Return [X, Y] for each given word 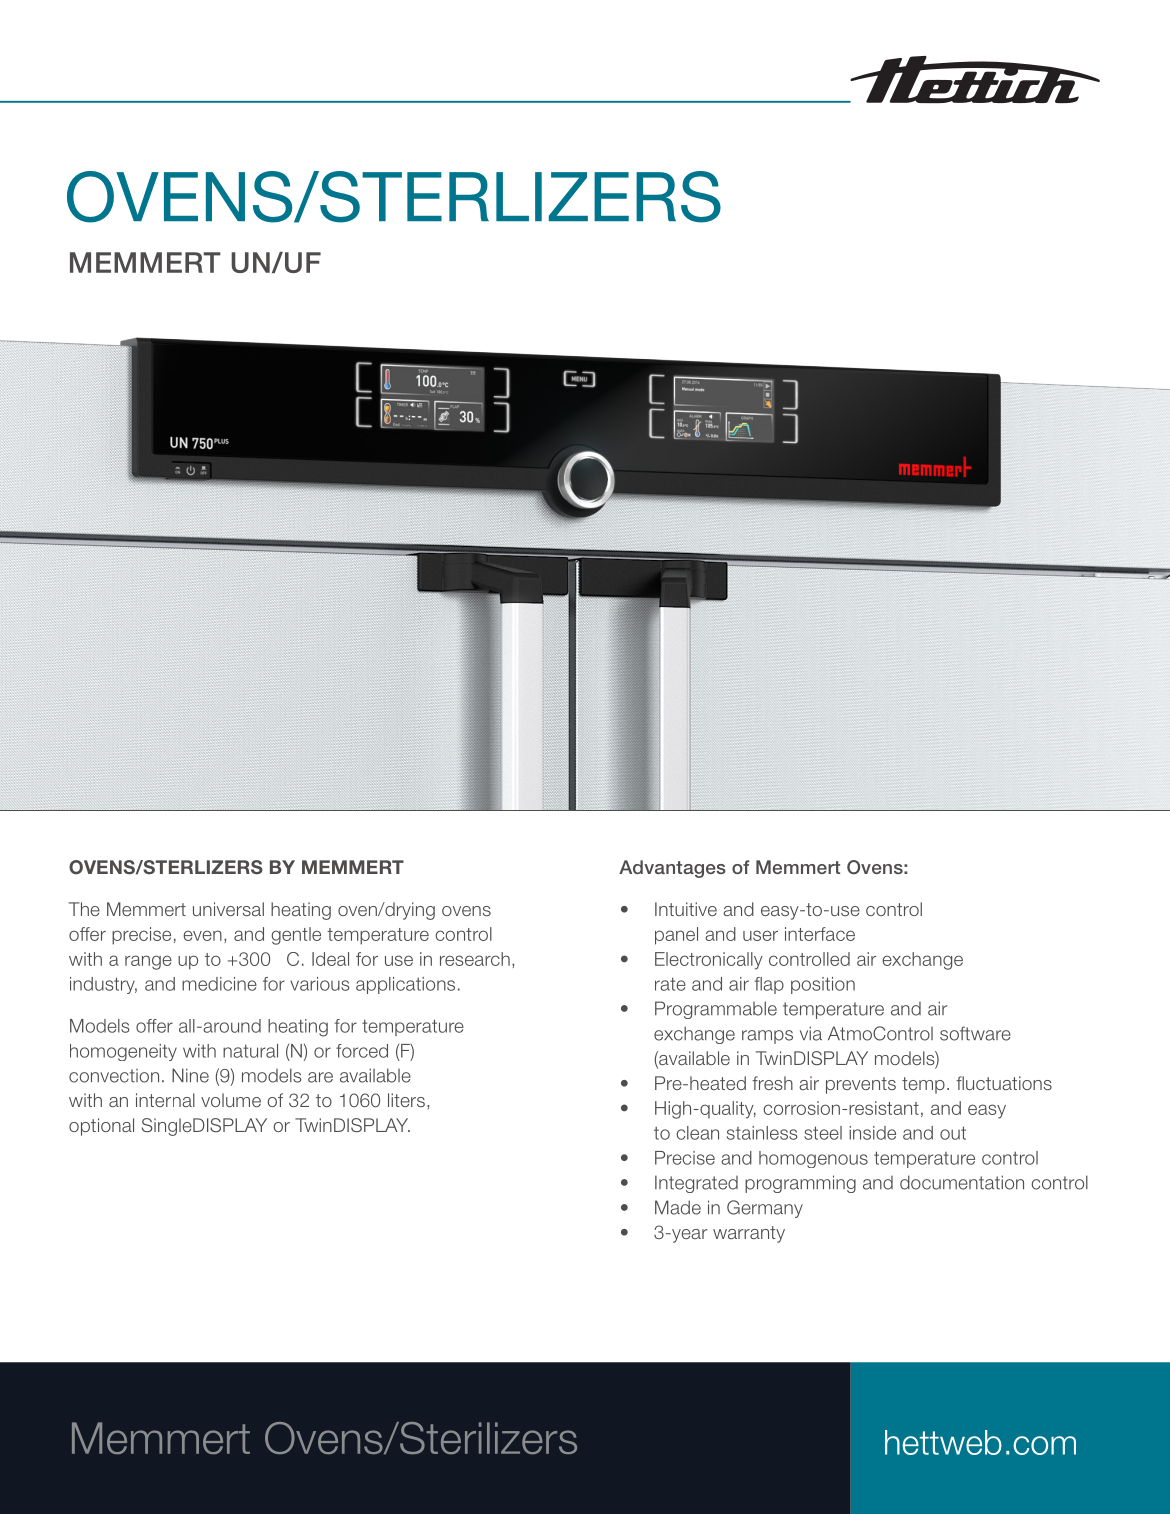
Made [678, 1207]
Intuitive [686, 909]
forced [362, 1051]
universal [228, 909]
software [975, 1033]
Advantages [672, 869]
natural [250, 1051]
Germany [765, 1209]
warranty [749, 1234]
